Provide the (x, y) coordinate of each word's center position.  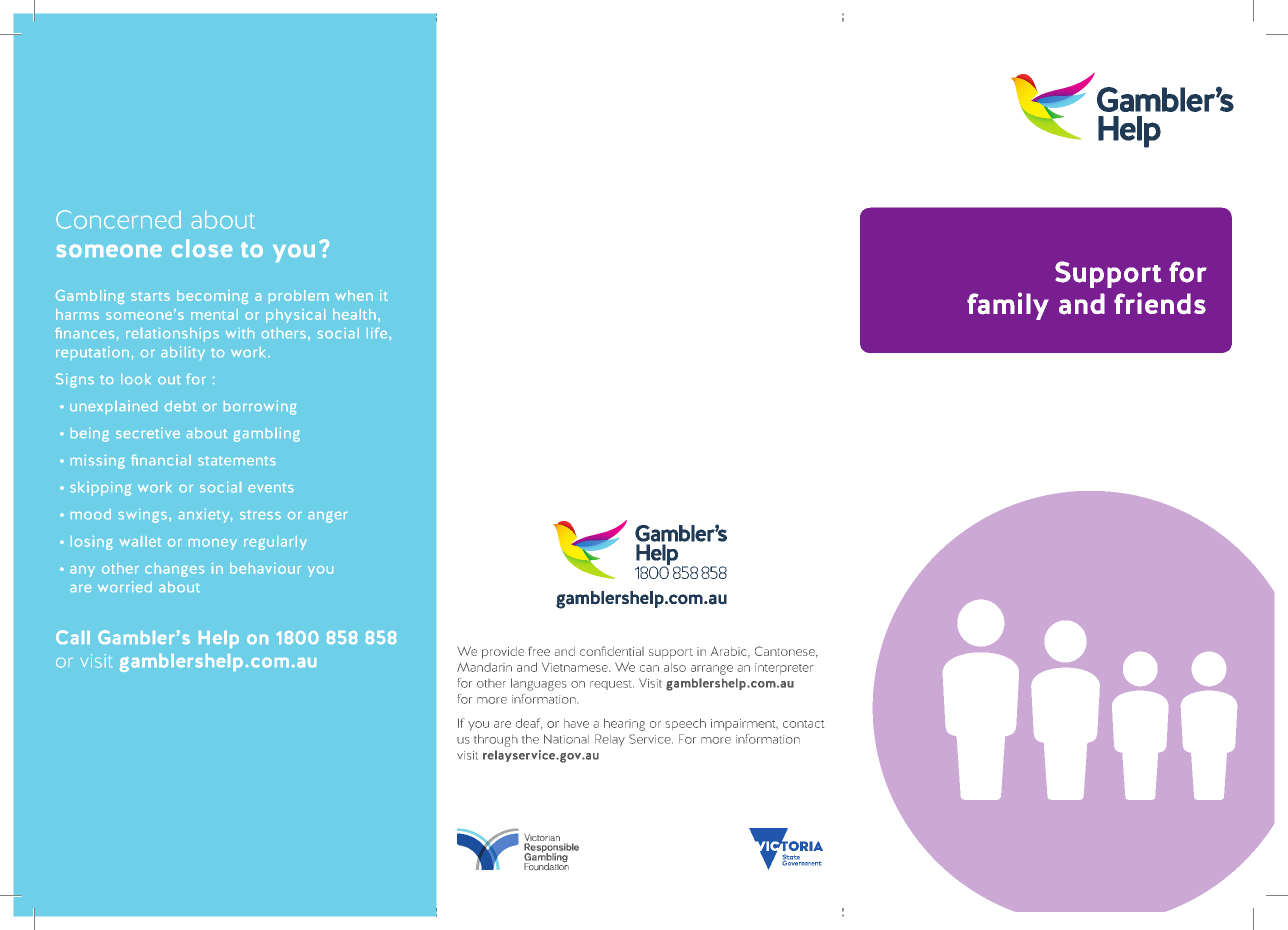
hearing (624, 724)
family (1008, 306)
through (496, 740)
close (202, 248)
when (354, 295)
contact (803, 724)
